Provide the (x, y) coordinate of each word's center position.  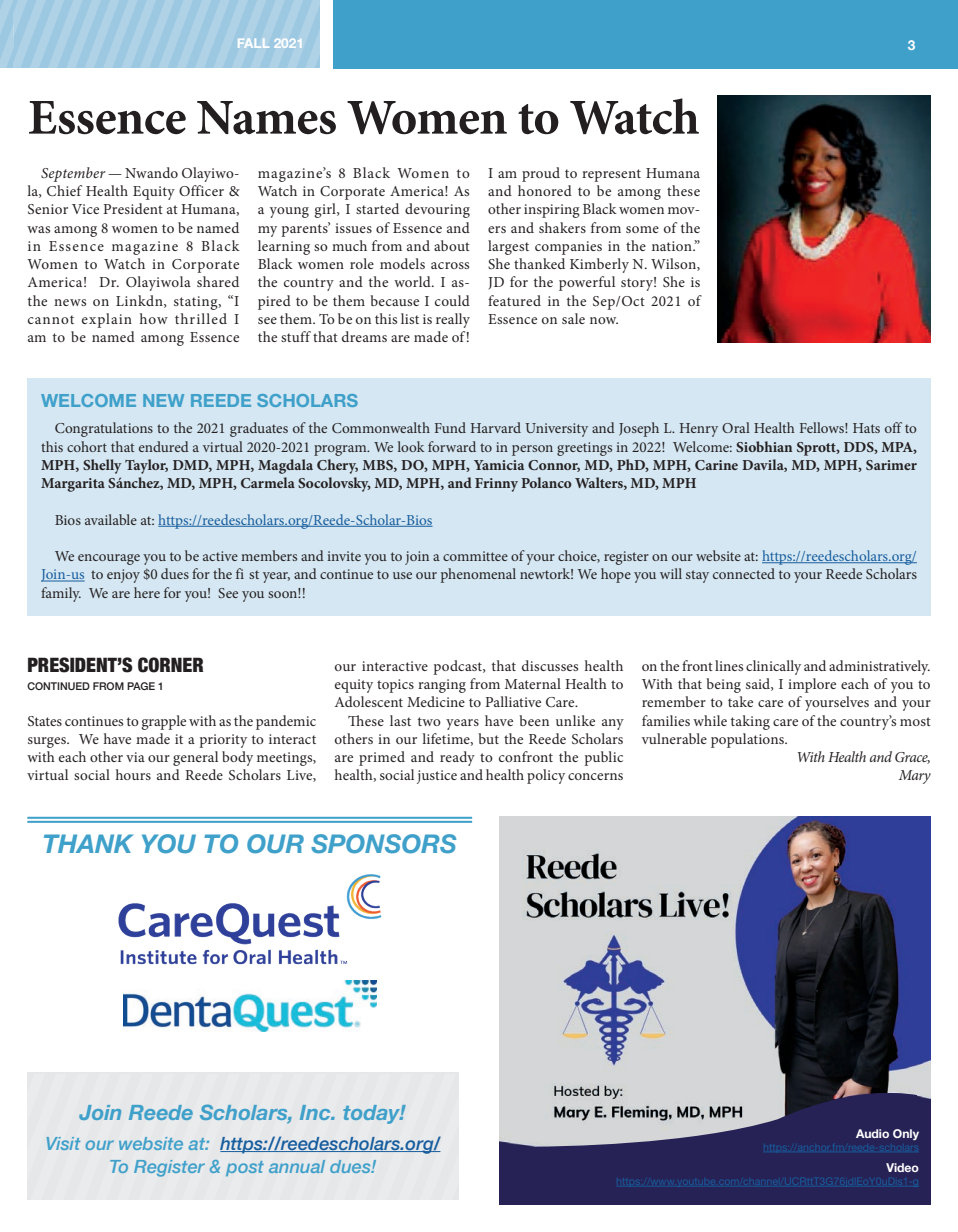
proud (541, 174)
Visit (63, 1143)
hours (133, 774)
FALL (253, 43)
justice (437, 777)
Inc (316, 1112)
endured (164, 446)
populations (748, 740)
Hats (866, 428)
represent (611, 175)
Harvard (496, 427)
